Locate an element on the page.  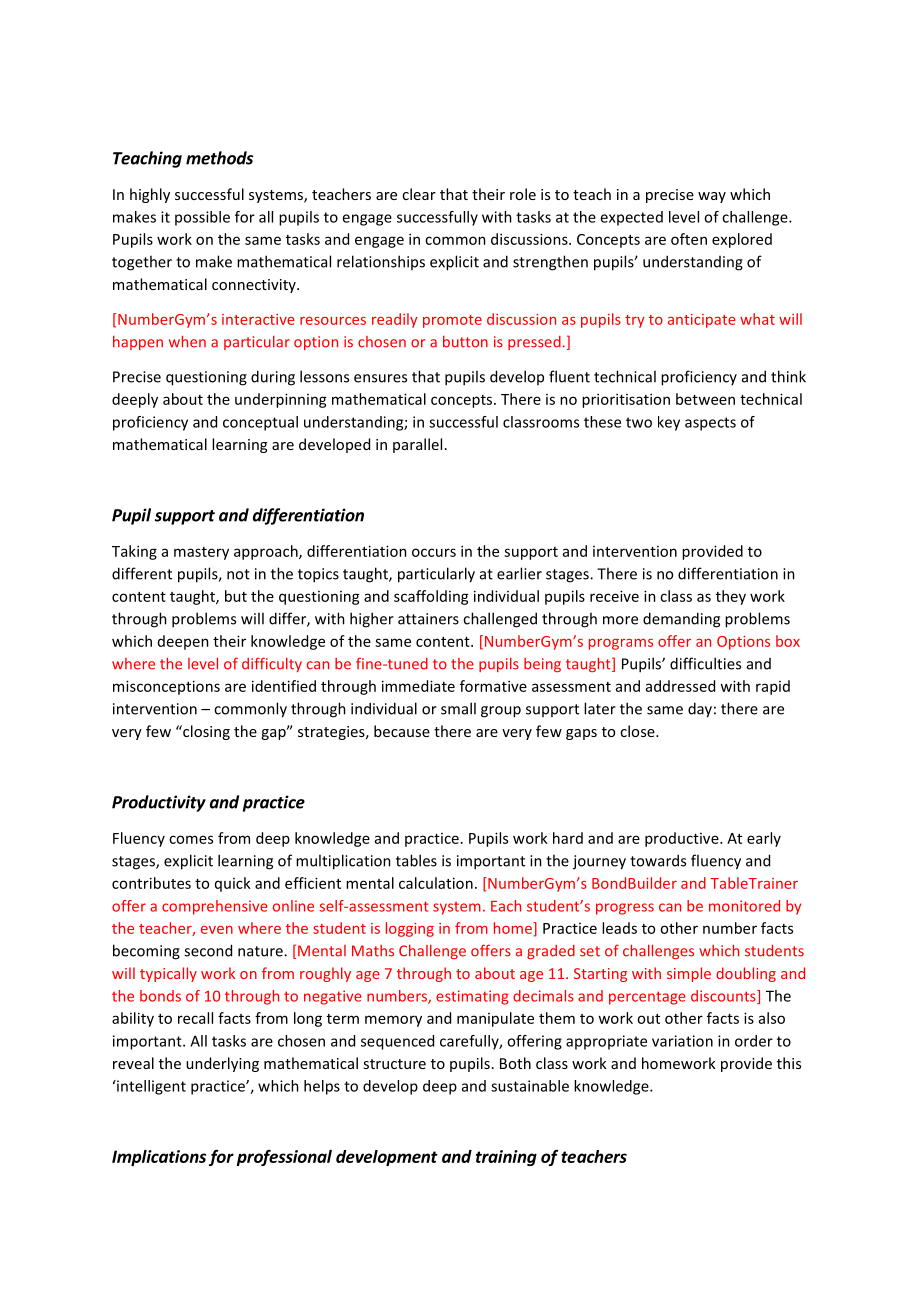
they is located at coordinates (731, 597).
